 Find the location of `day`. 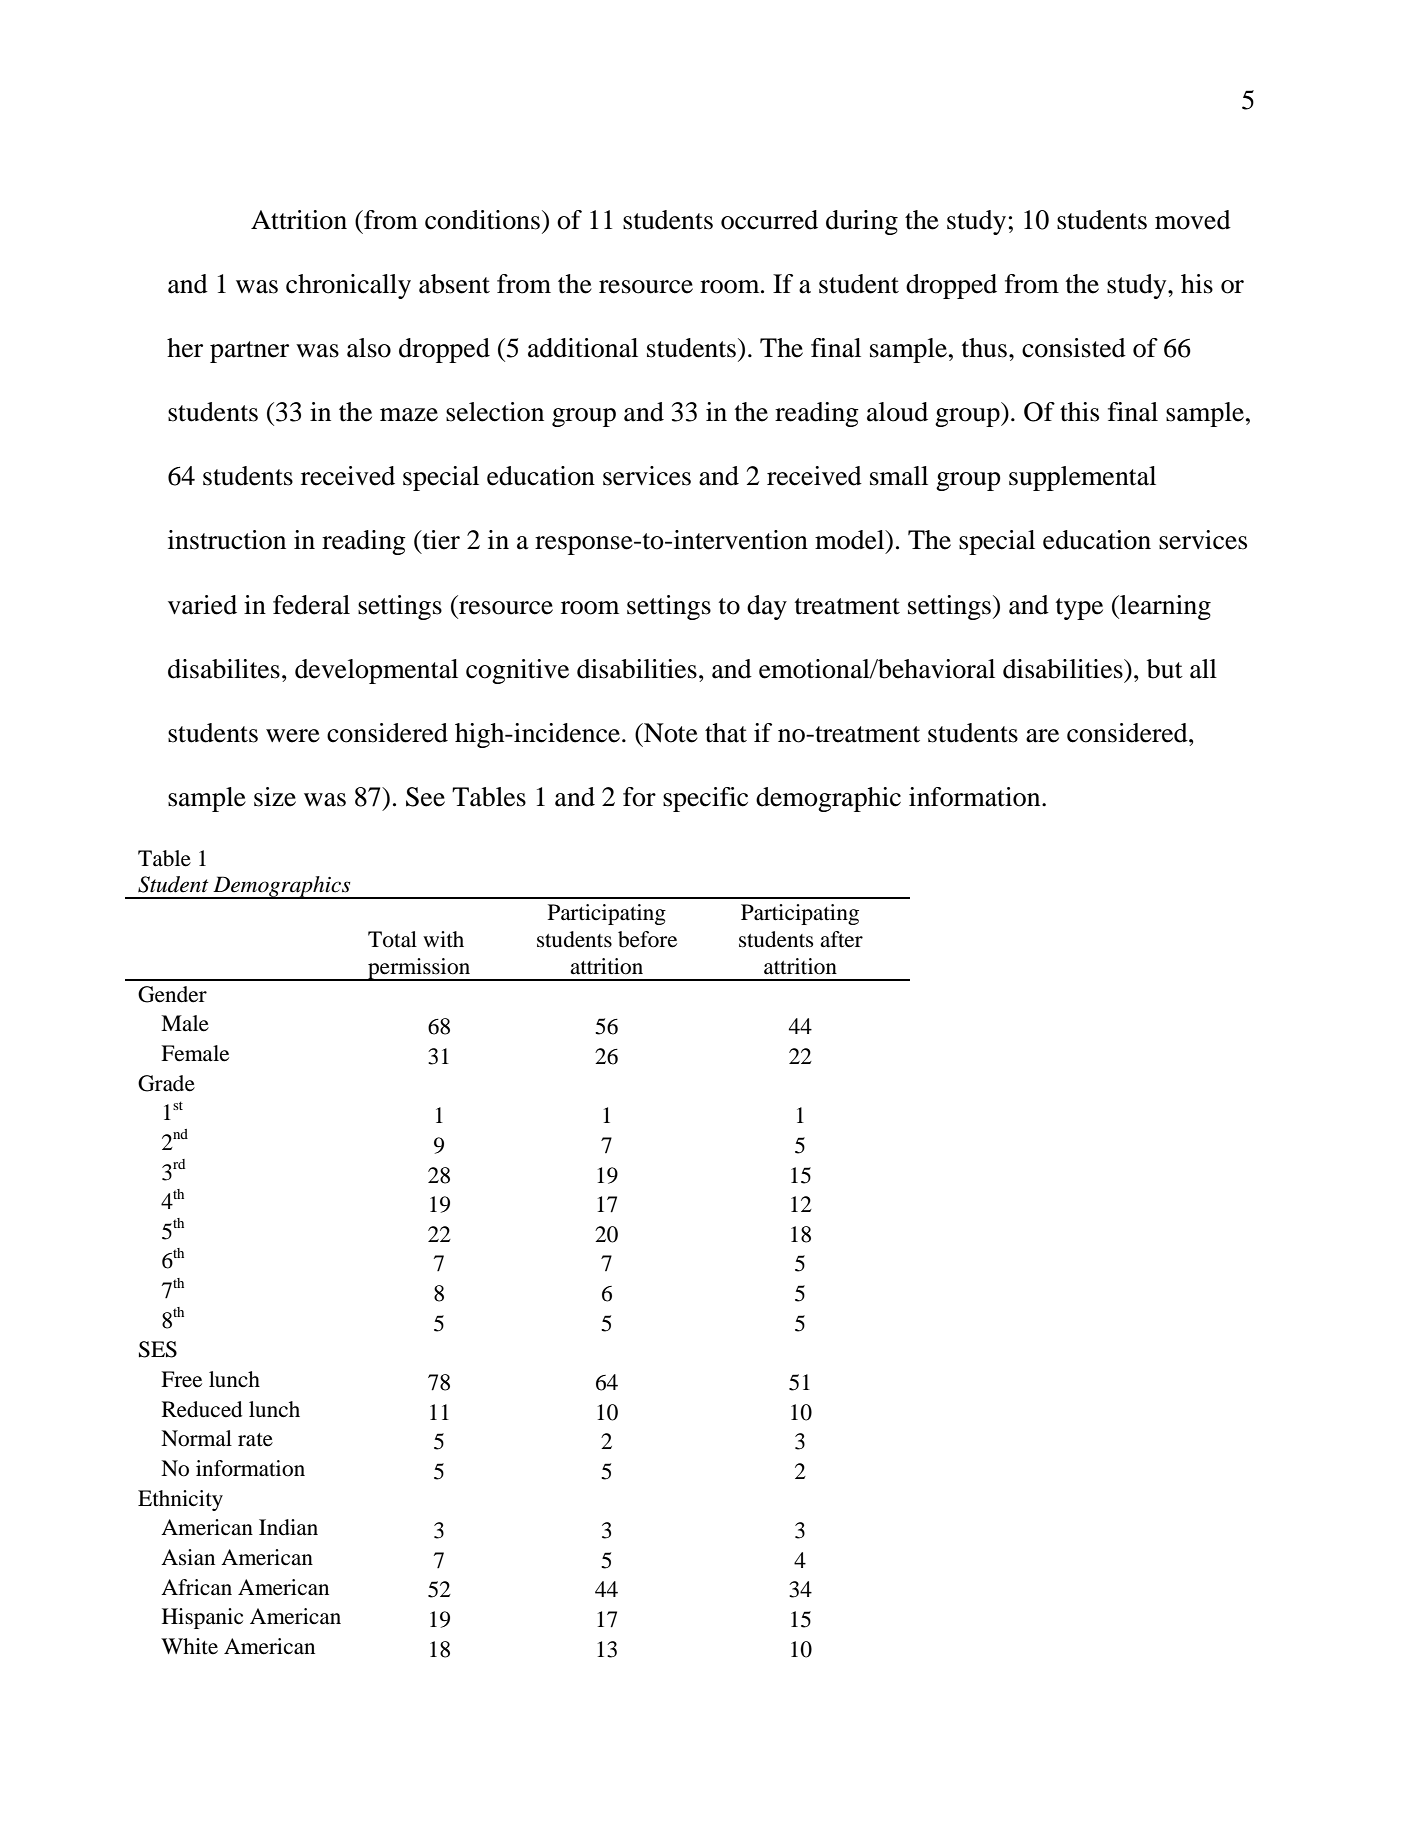

day is located at coordinates (767, 607).
